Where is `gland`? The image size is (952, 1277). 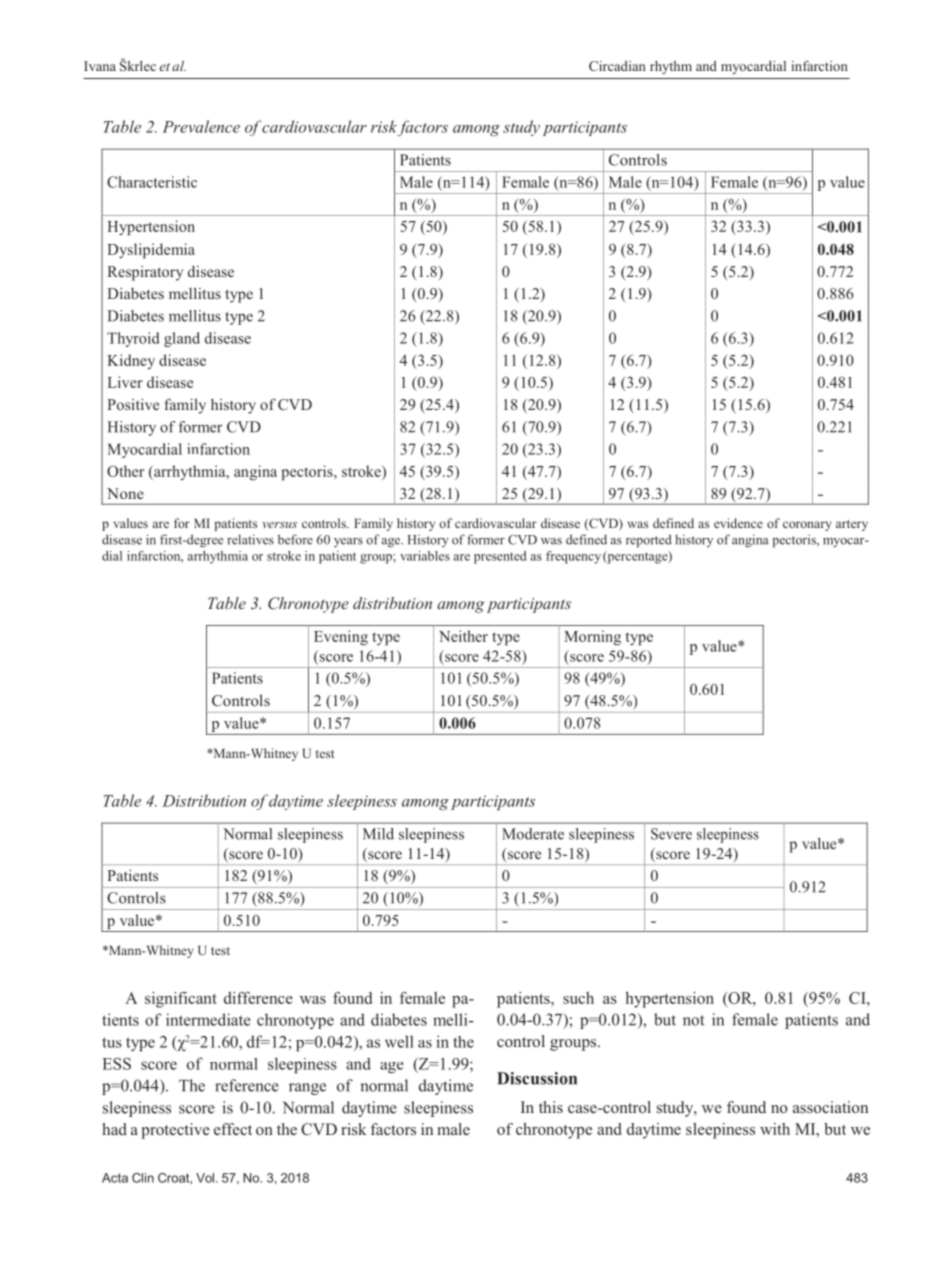
gland is located at coordinates (182, 339).
